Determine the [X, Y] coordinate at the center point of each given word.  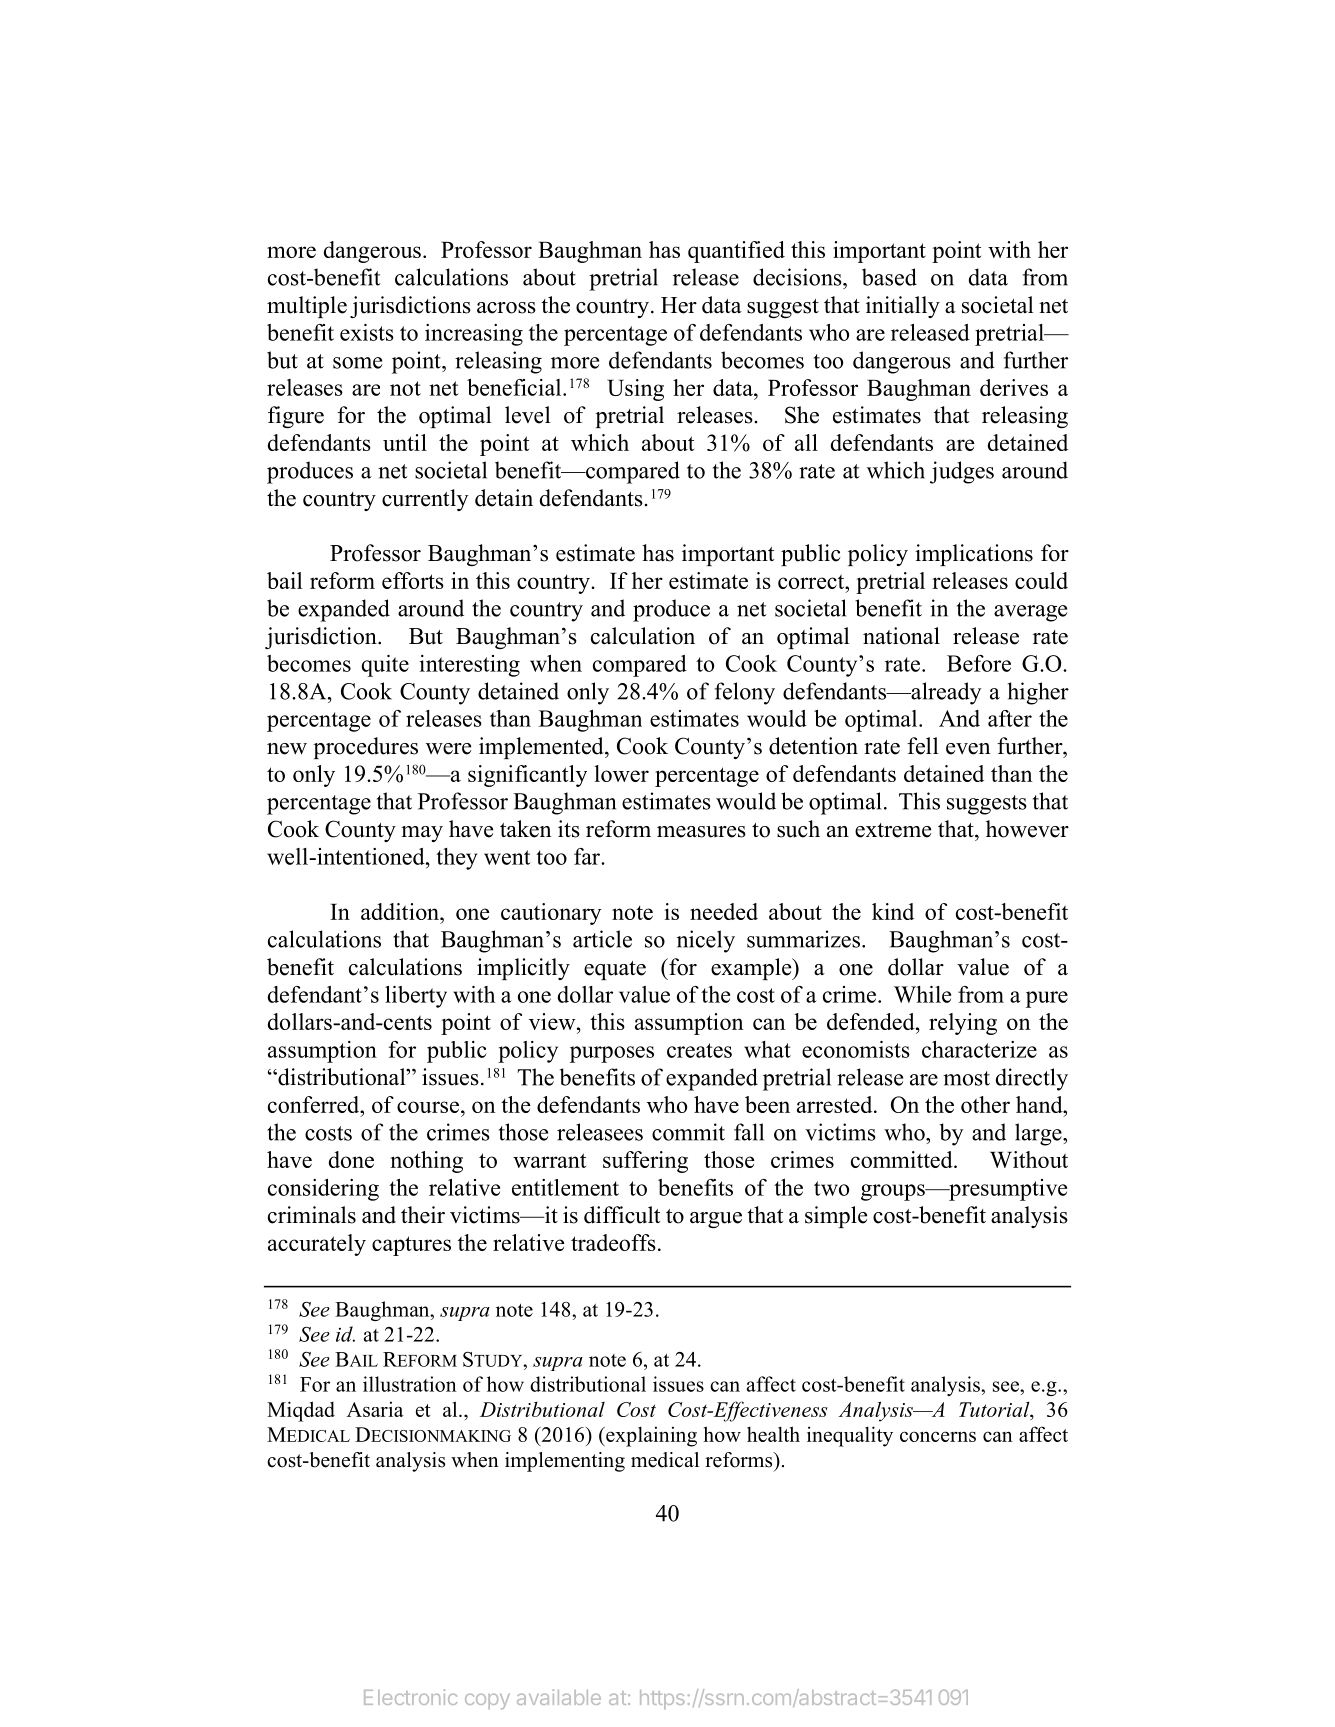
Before [979, 663]
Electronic [410, 1697]
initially [903, 307]
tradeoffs [613, 1242]
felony [745, 693]
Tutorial [995, 1409]
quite [385, 666]
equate [615, 970]
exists [367, 332]
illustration [410, 1384]
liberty [416, 997]
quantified [736, 252]
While [922, 994]
